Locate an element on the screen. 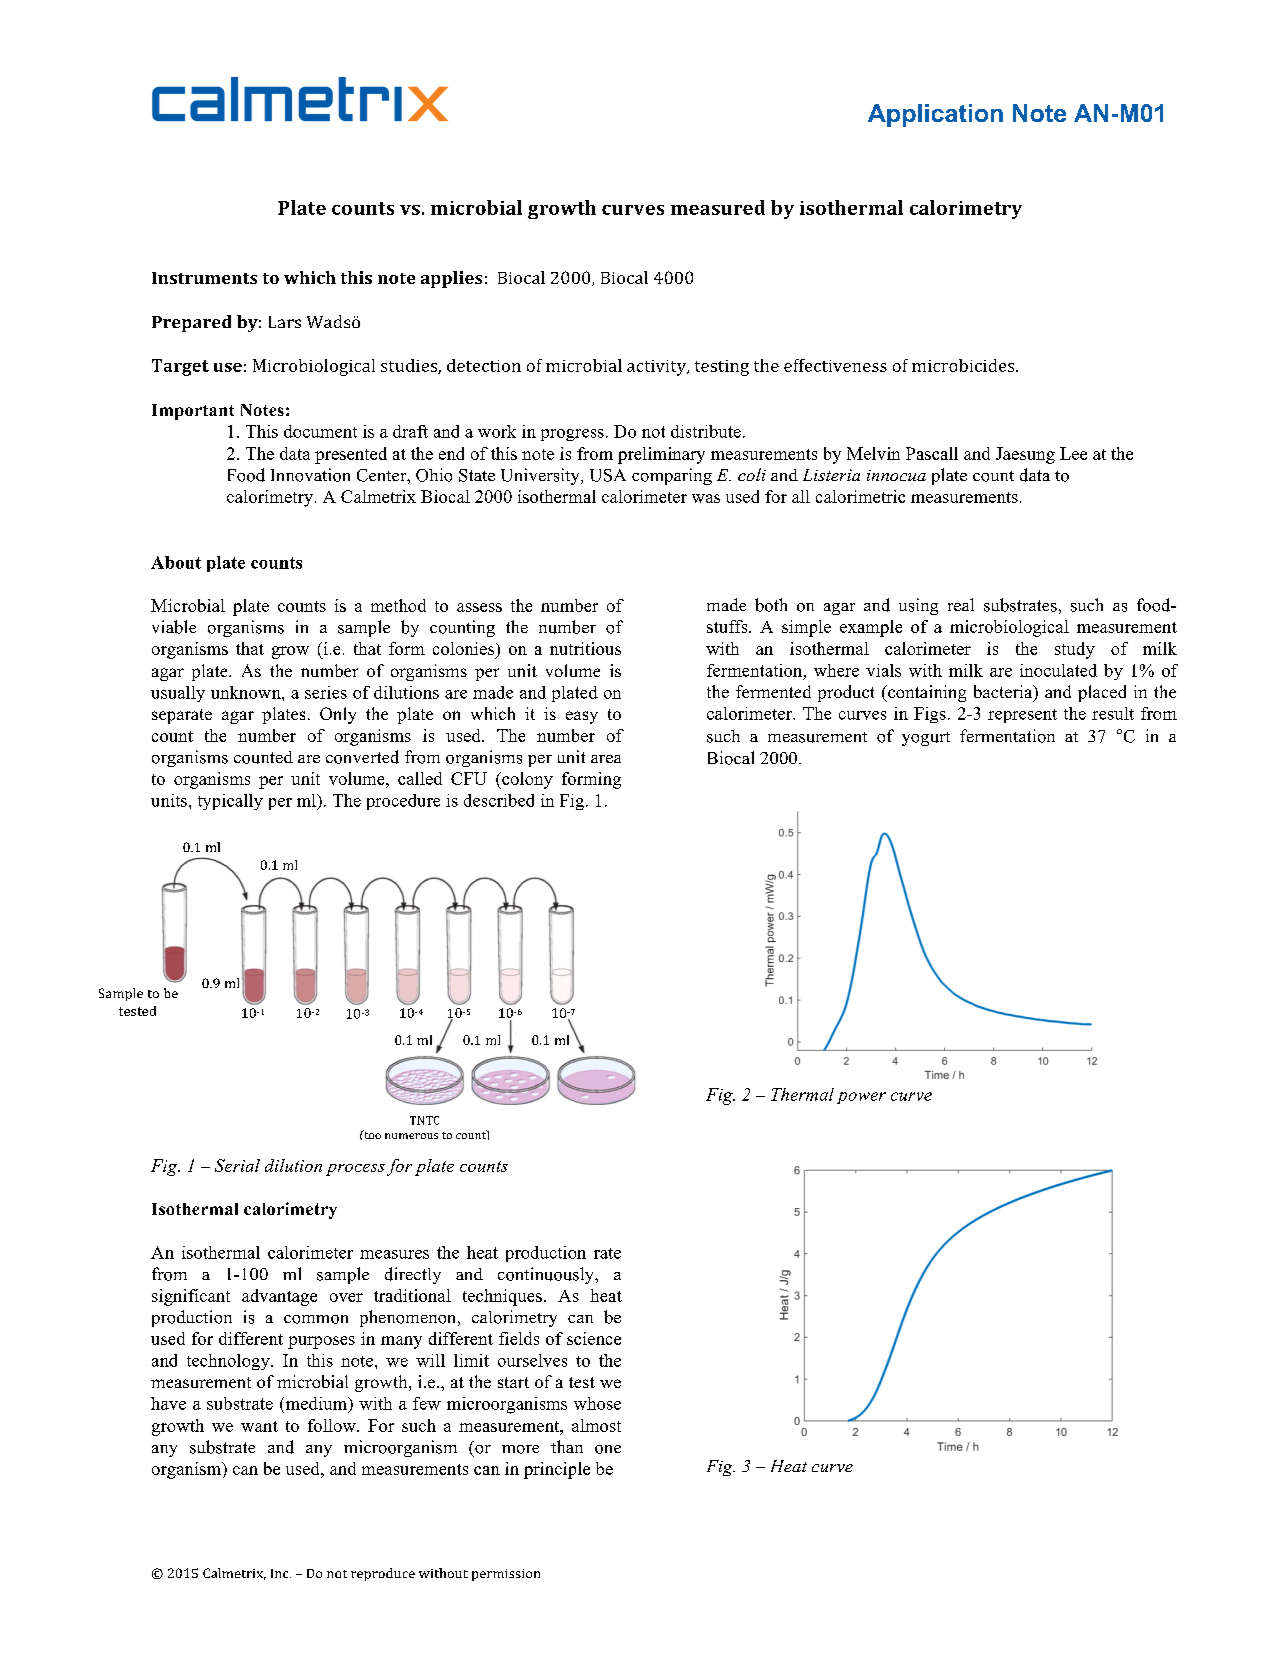 This screenshot has height=1656, width=1280. continuously is located at coordinates (547, 1275).
